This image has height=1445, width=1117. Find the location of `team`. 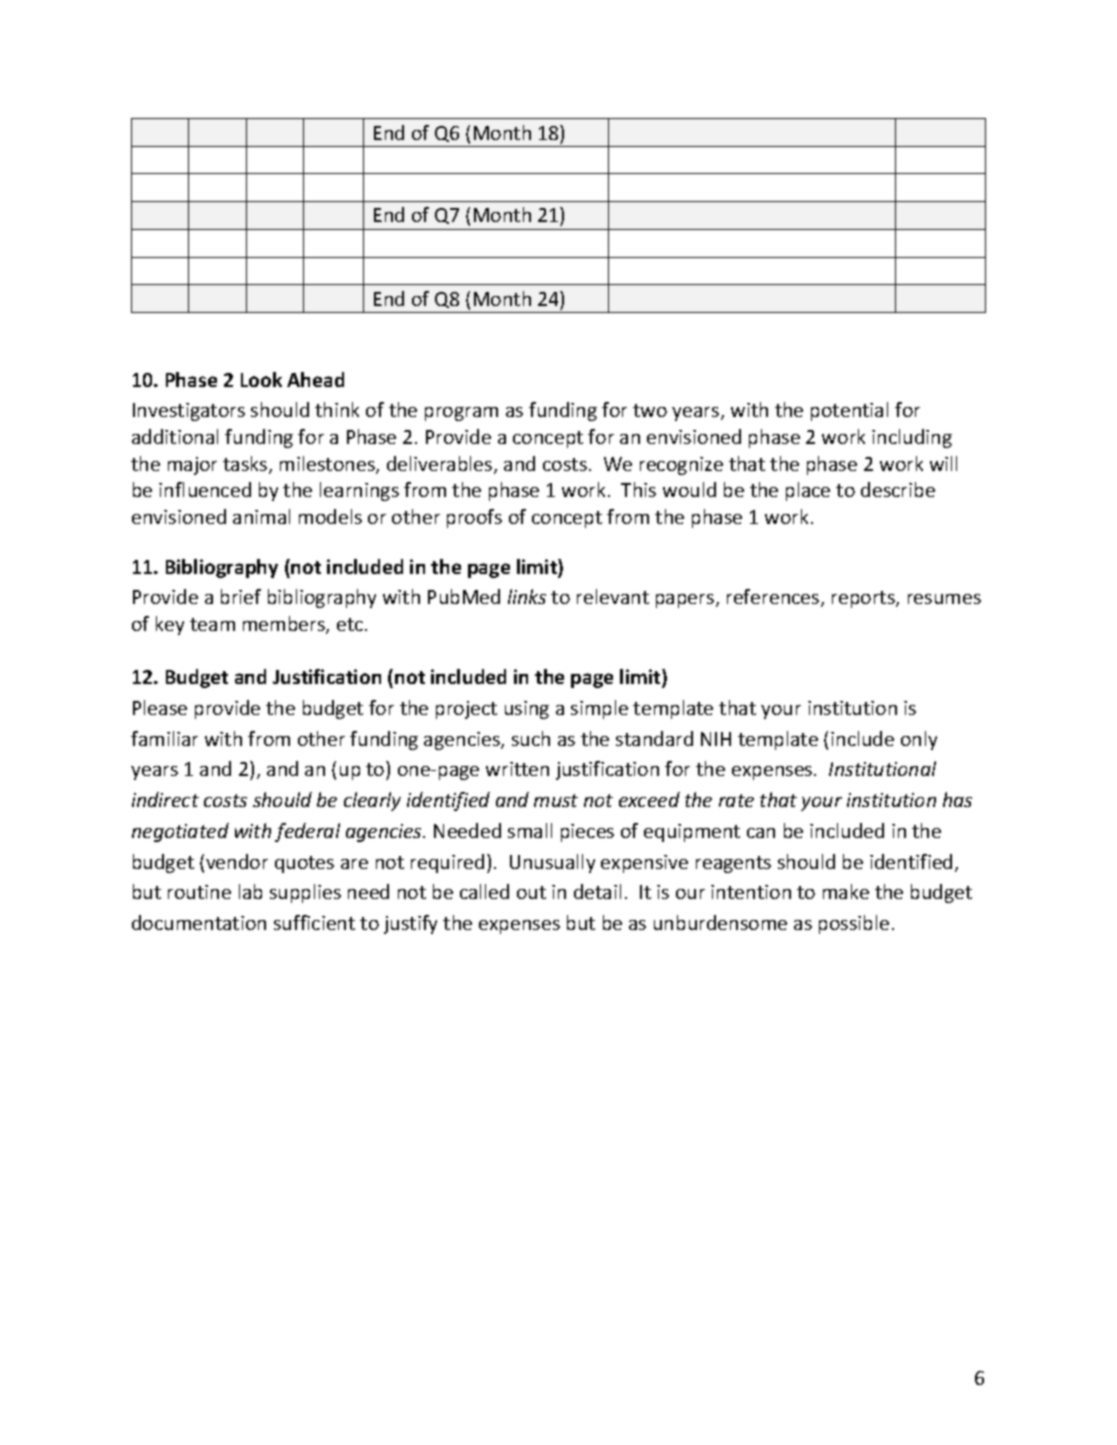

team is located at coordinates (212, 624).
